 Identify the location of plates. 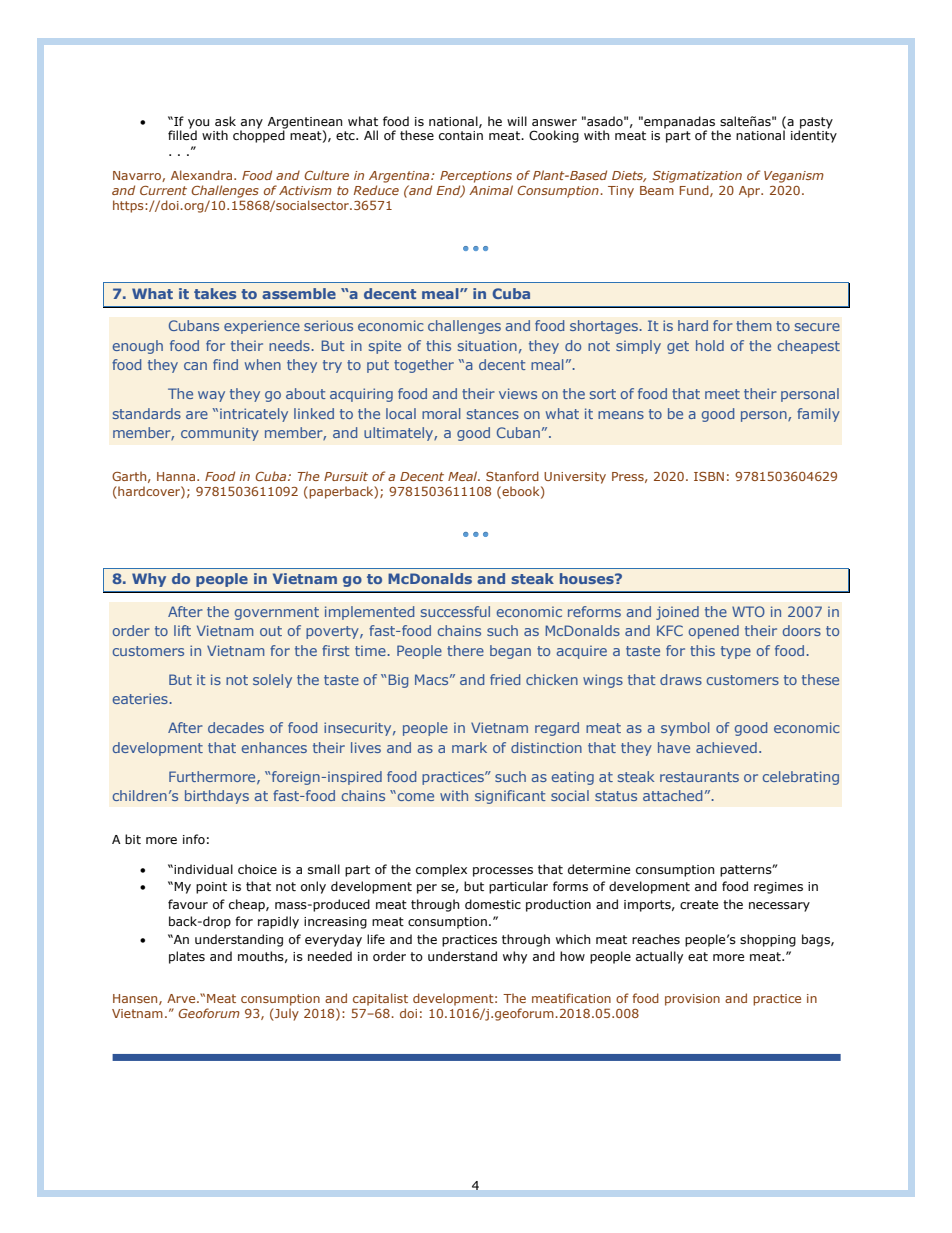
(187, 957).
